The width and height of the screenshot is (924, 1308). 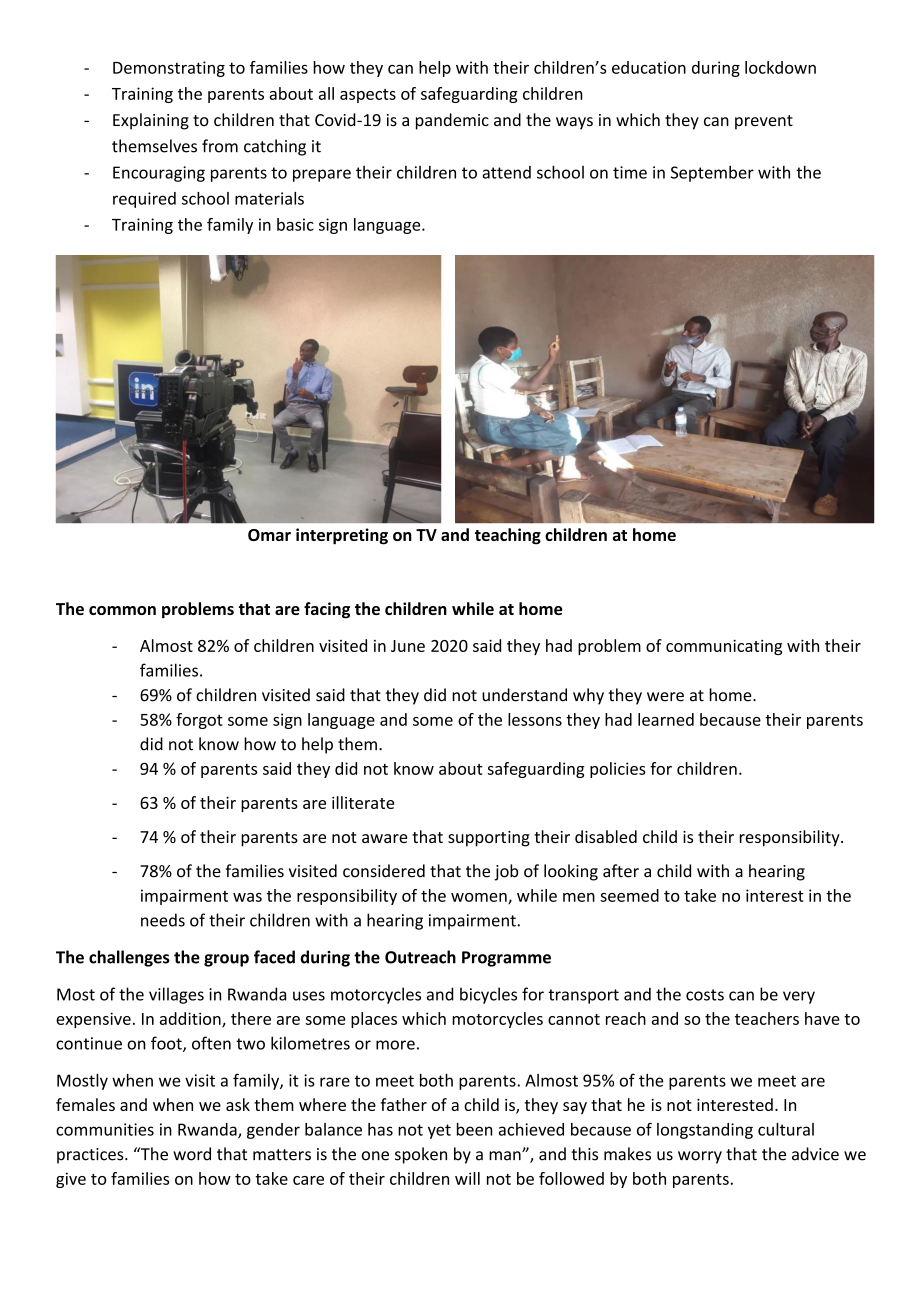 I want to click on prevent, so click(x=764, y=122).
